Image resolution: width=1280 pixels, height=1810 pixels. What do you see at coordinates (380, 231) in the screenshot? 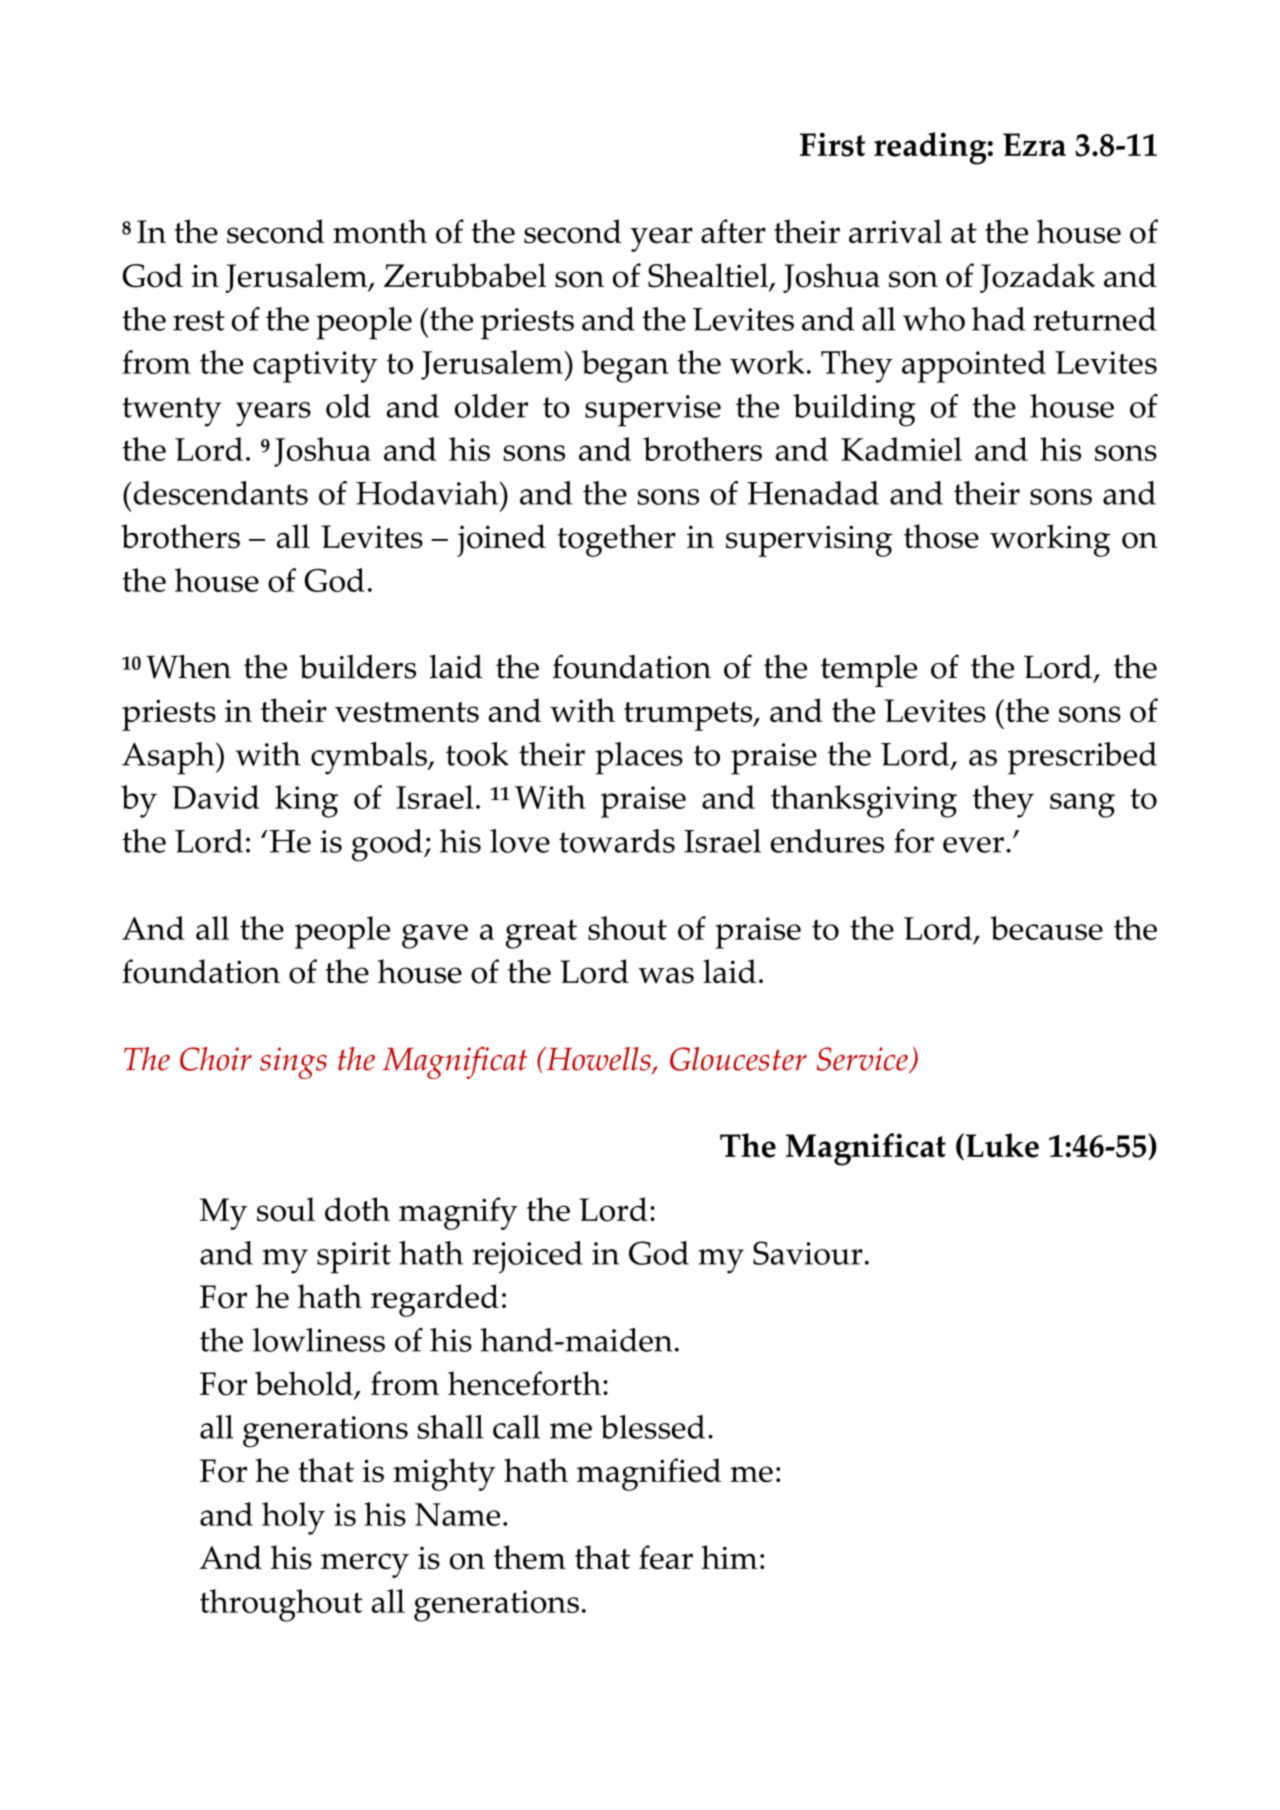
I see `month` at bounding box center [380, 231].
